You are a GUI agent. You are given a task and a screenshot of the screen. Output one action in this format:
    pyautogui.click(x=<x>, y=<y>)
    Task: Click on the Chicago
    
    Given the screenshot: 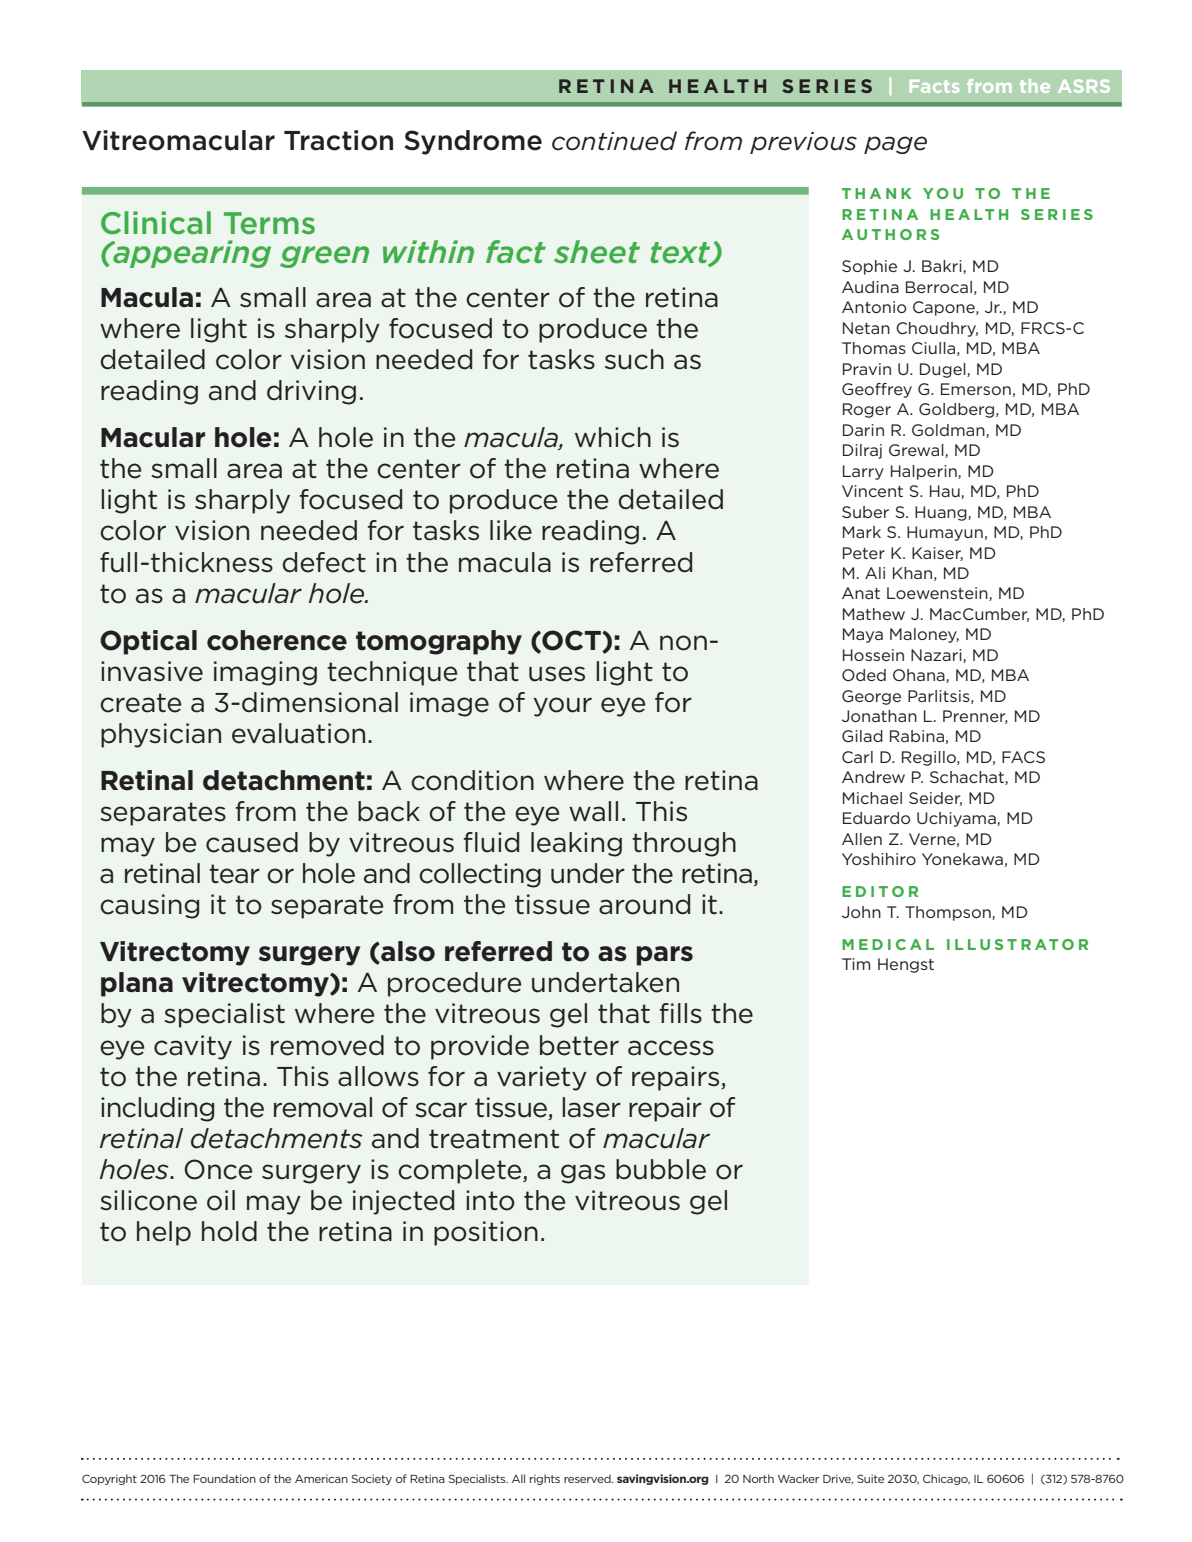 What is the action you would take?
    pyautogui.click(x=946, y=1479)
